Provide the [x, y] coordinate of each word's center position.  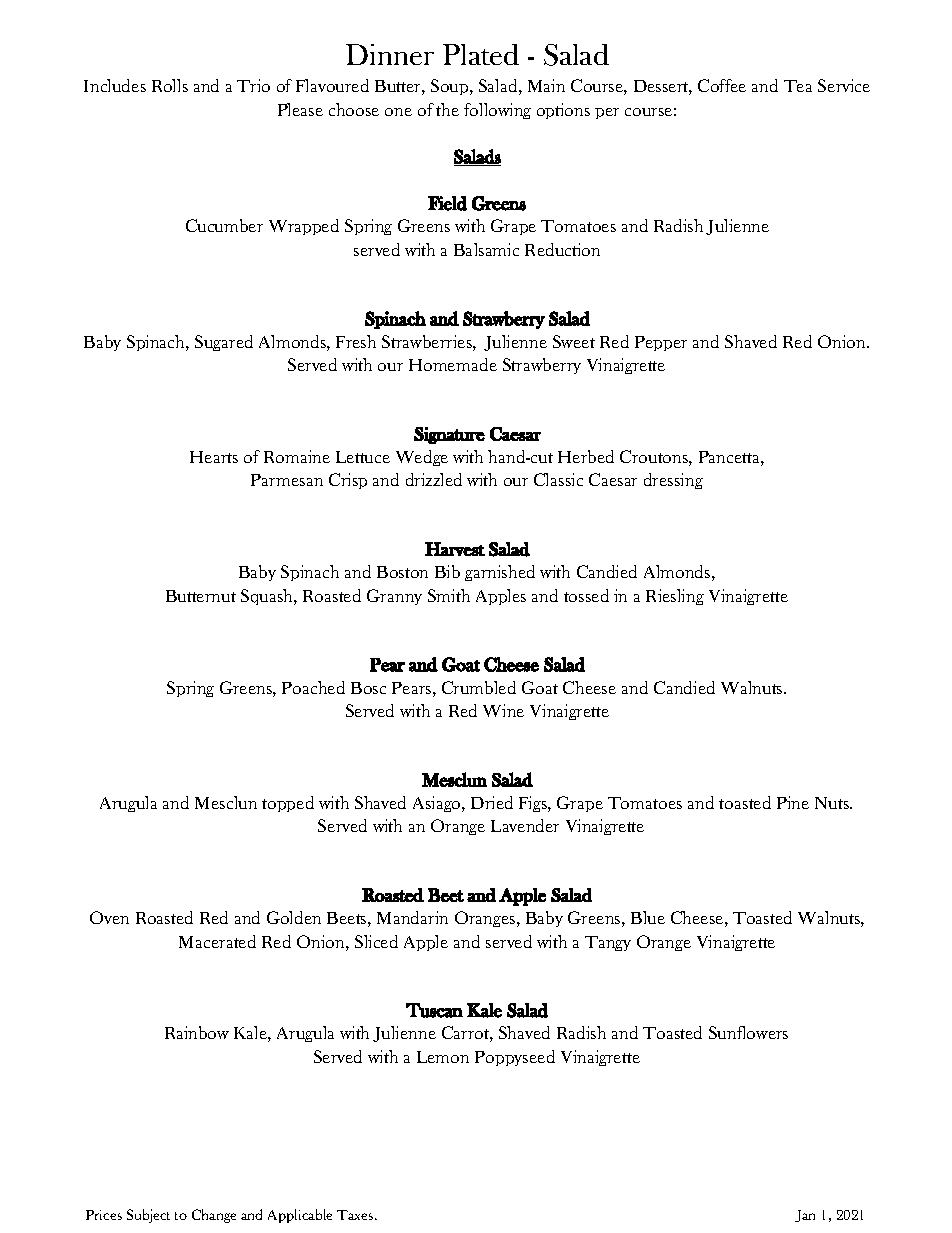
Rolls [170, 85]
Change [214, 1216]
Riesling [675, 597]
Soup [451, 87]
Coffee [722, 85]
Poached [313, 687]
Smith [449, 595]
